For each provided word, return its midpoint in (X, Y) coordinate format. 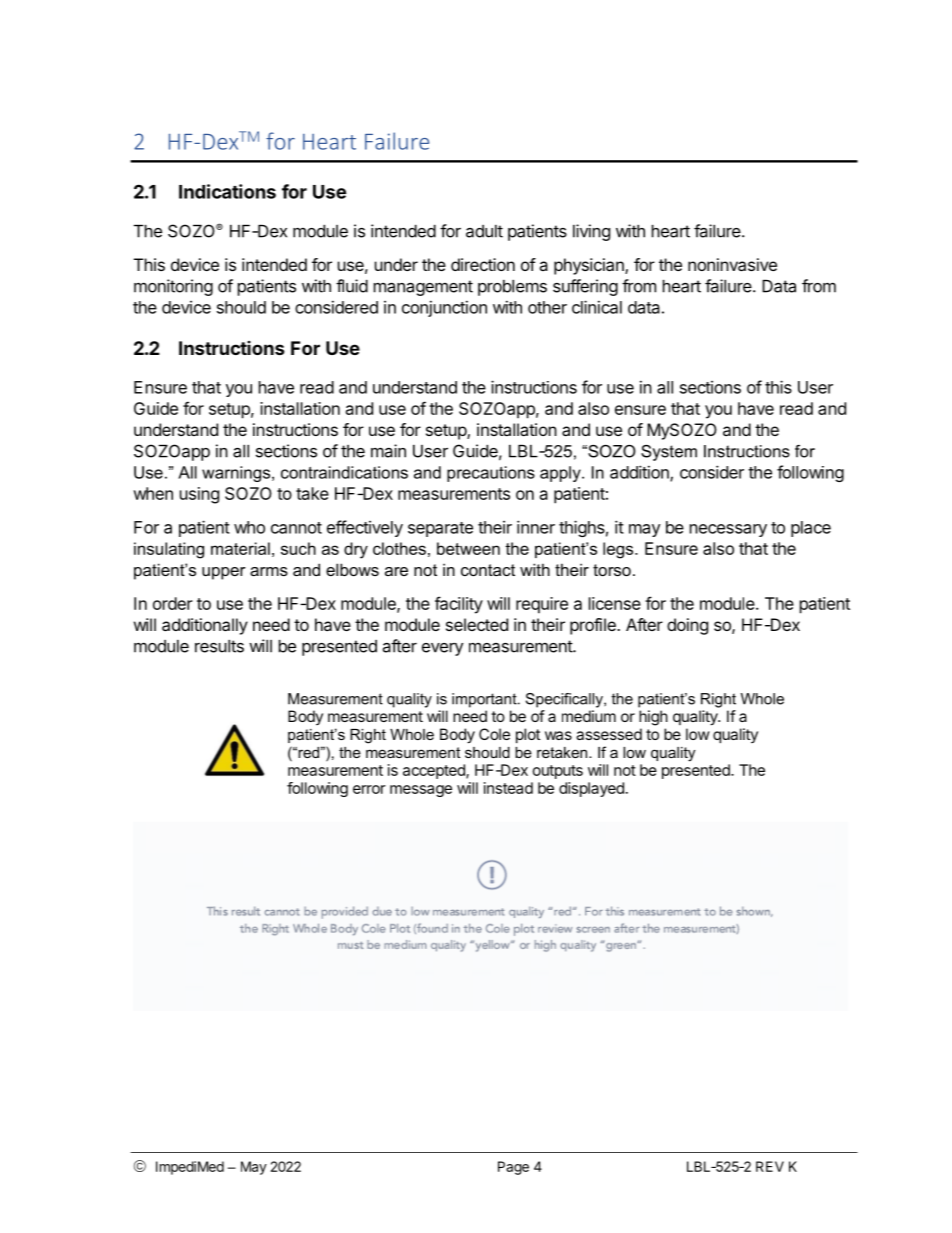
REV (770, 1166)
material (240, 548)
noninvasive (732, 264)
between (468, 548)
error (369, 789)
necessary (728, 530)
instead (508, 788)
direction (483, 264)
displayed (591, 789)
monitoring (173, 287)
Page (513, 1168)
